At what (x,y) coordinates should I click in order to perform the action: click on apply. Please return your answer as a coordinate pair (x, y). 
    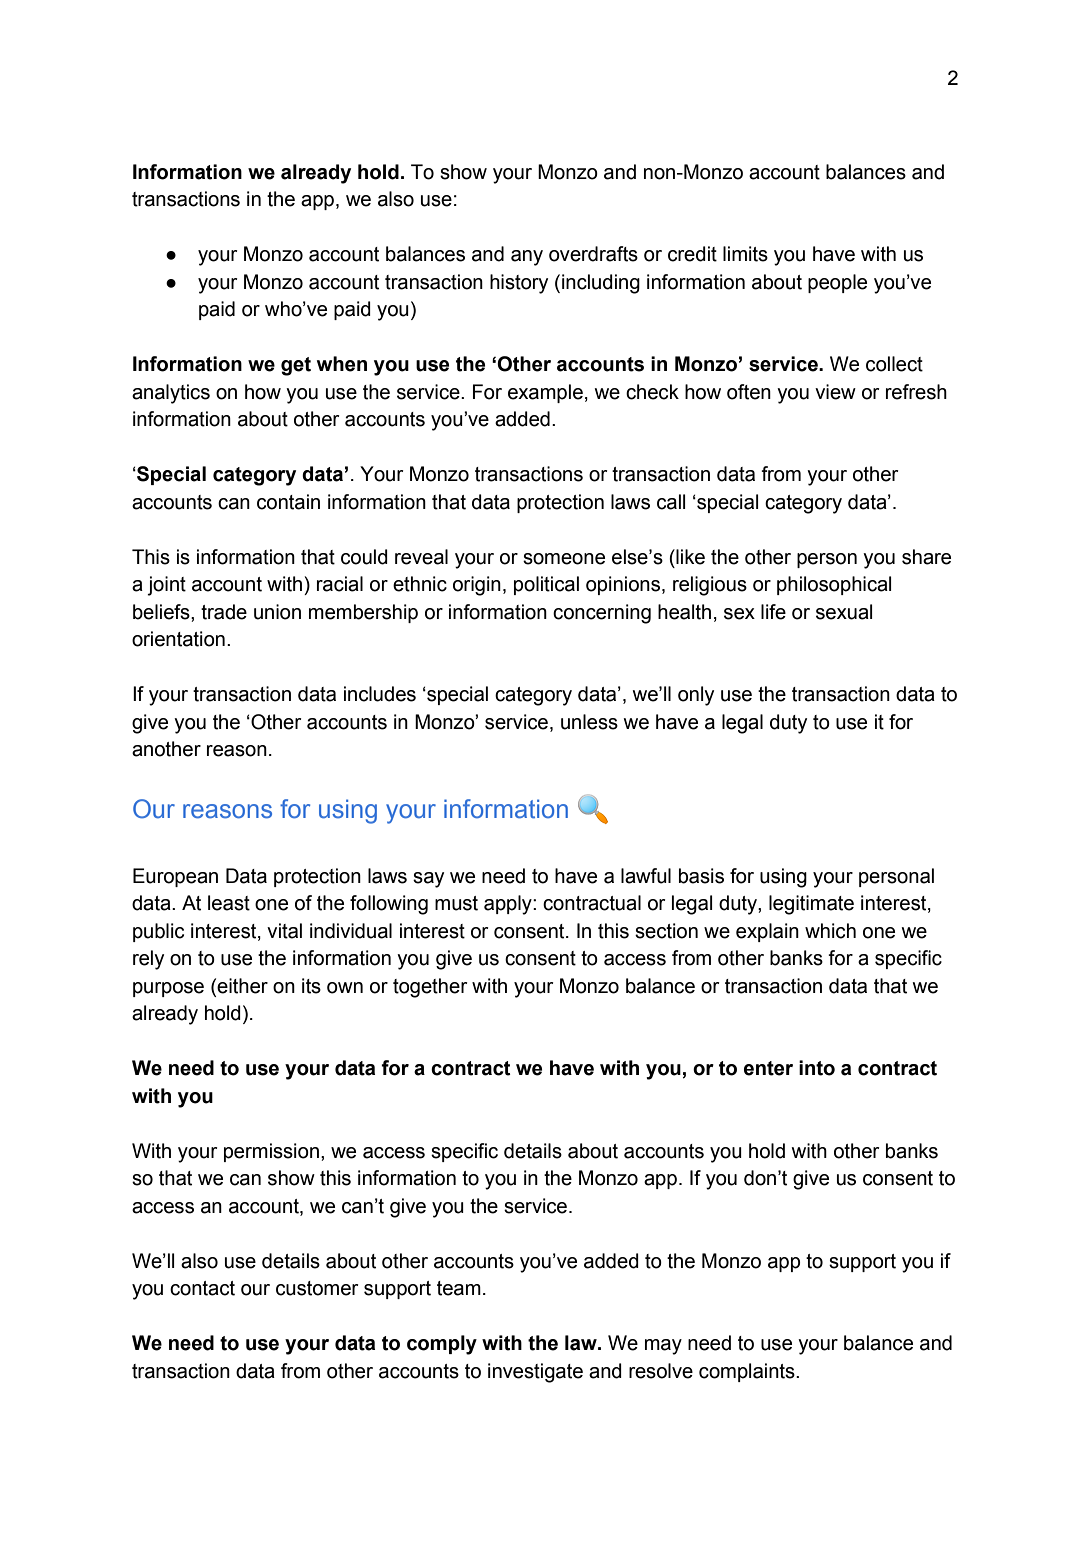
    Looking at the image, I should click on (509, 905).
